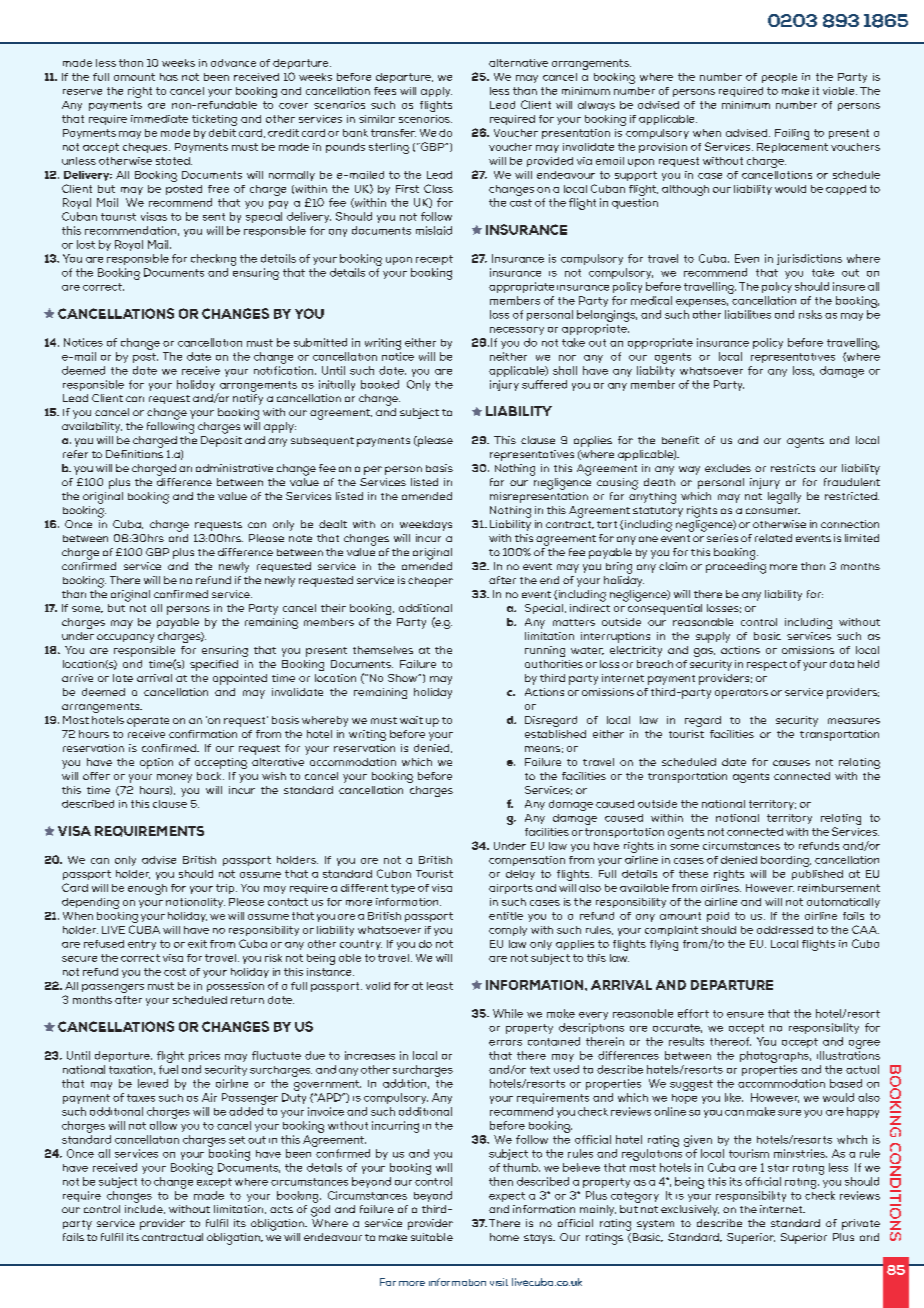 This screenshot has width=924, height=1308. Describe the element at coordinates (248, 399) in the screenshot. I see `notify` at that location.
